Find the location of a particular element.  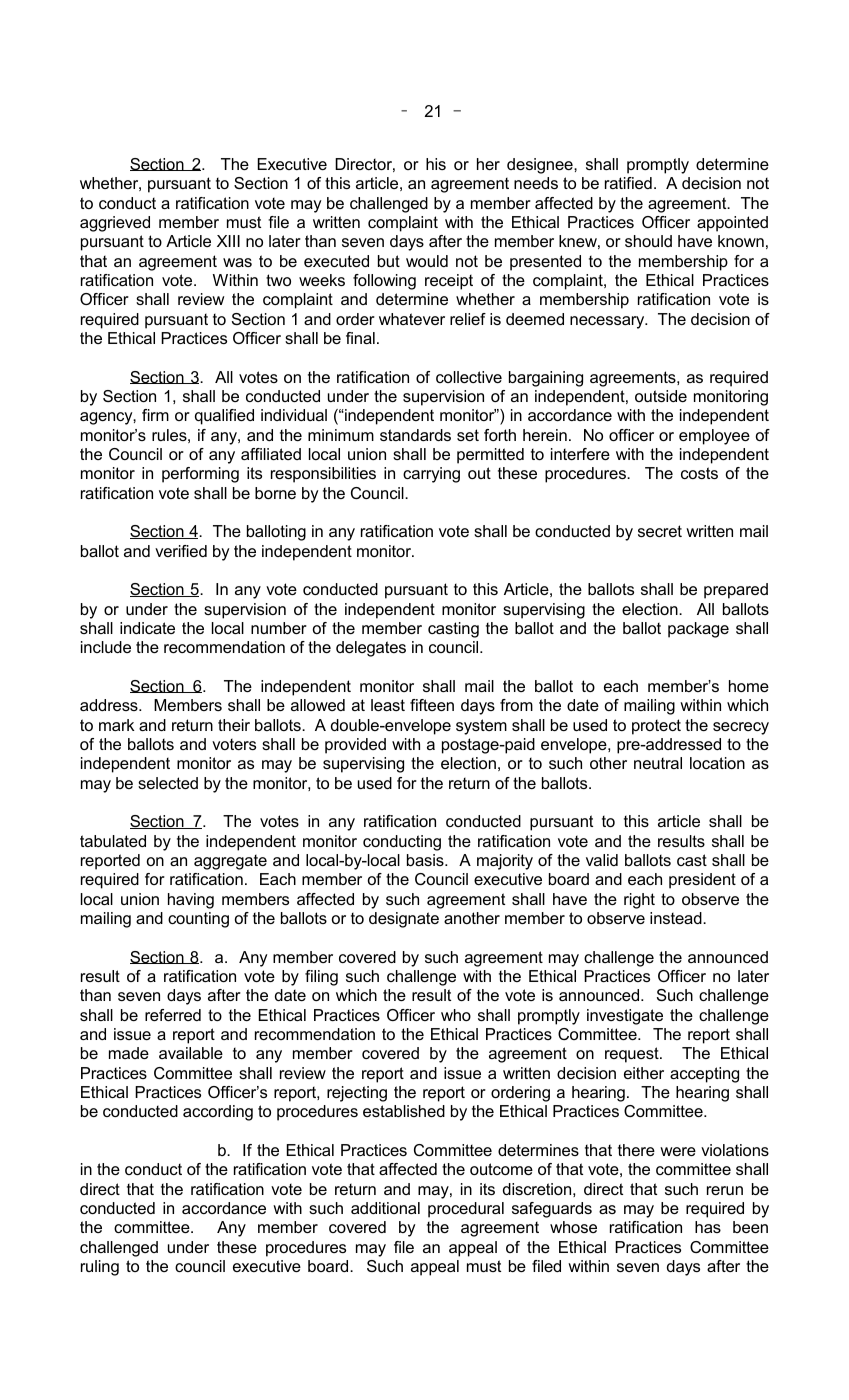

procedural is located at coordinates (466, 1210).
